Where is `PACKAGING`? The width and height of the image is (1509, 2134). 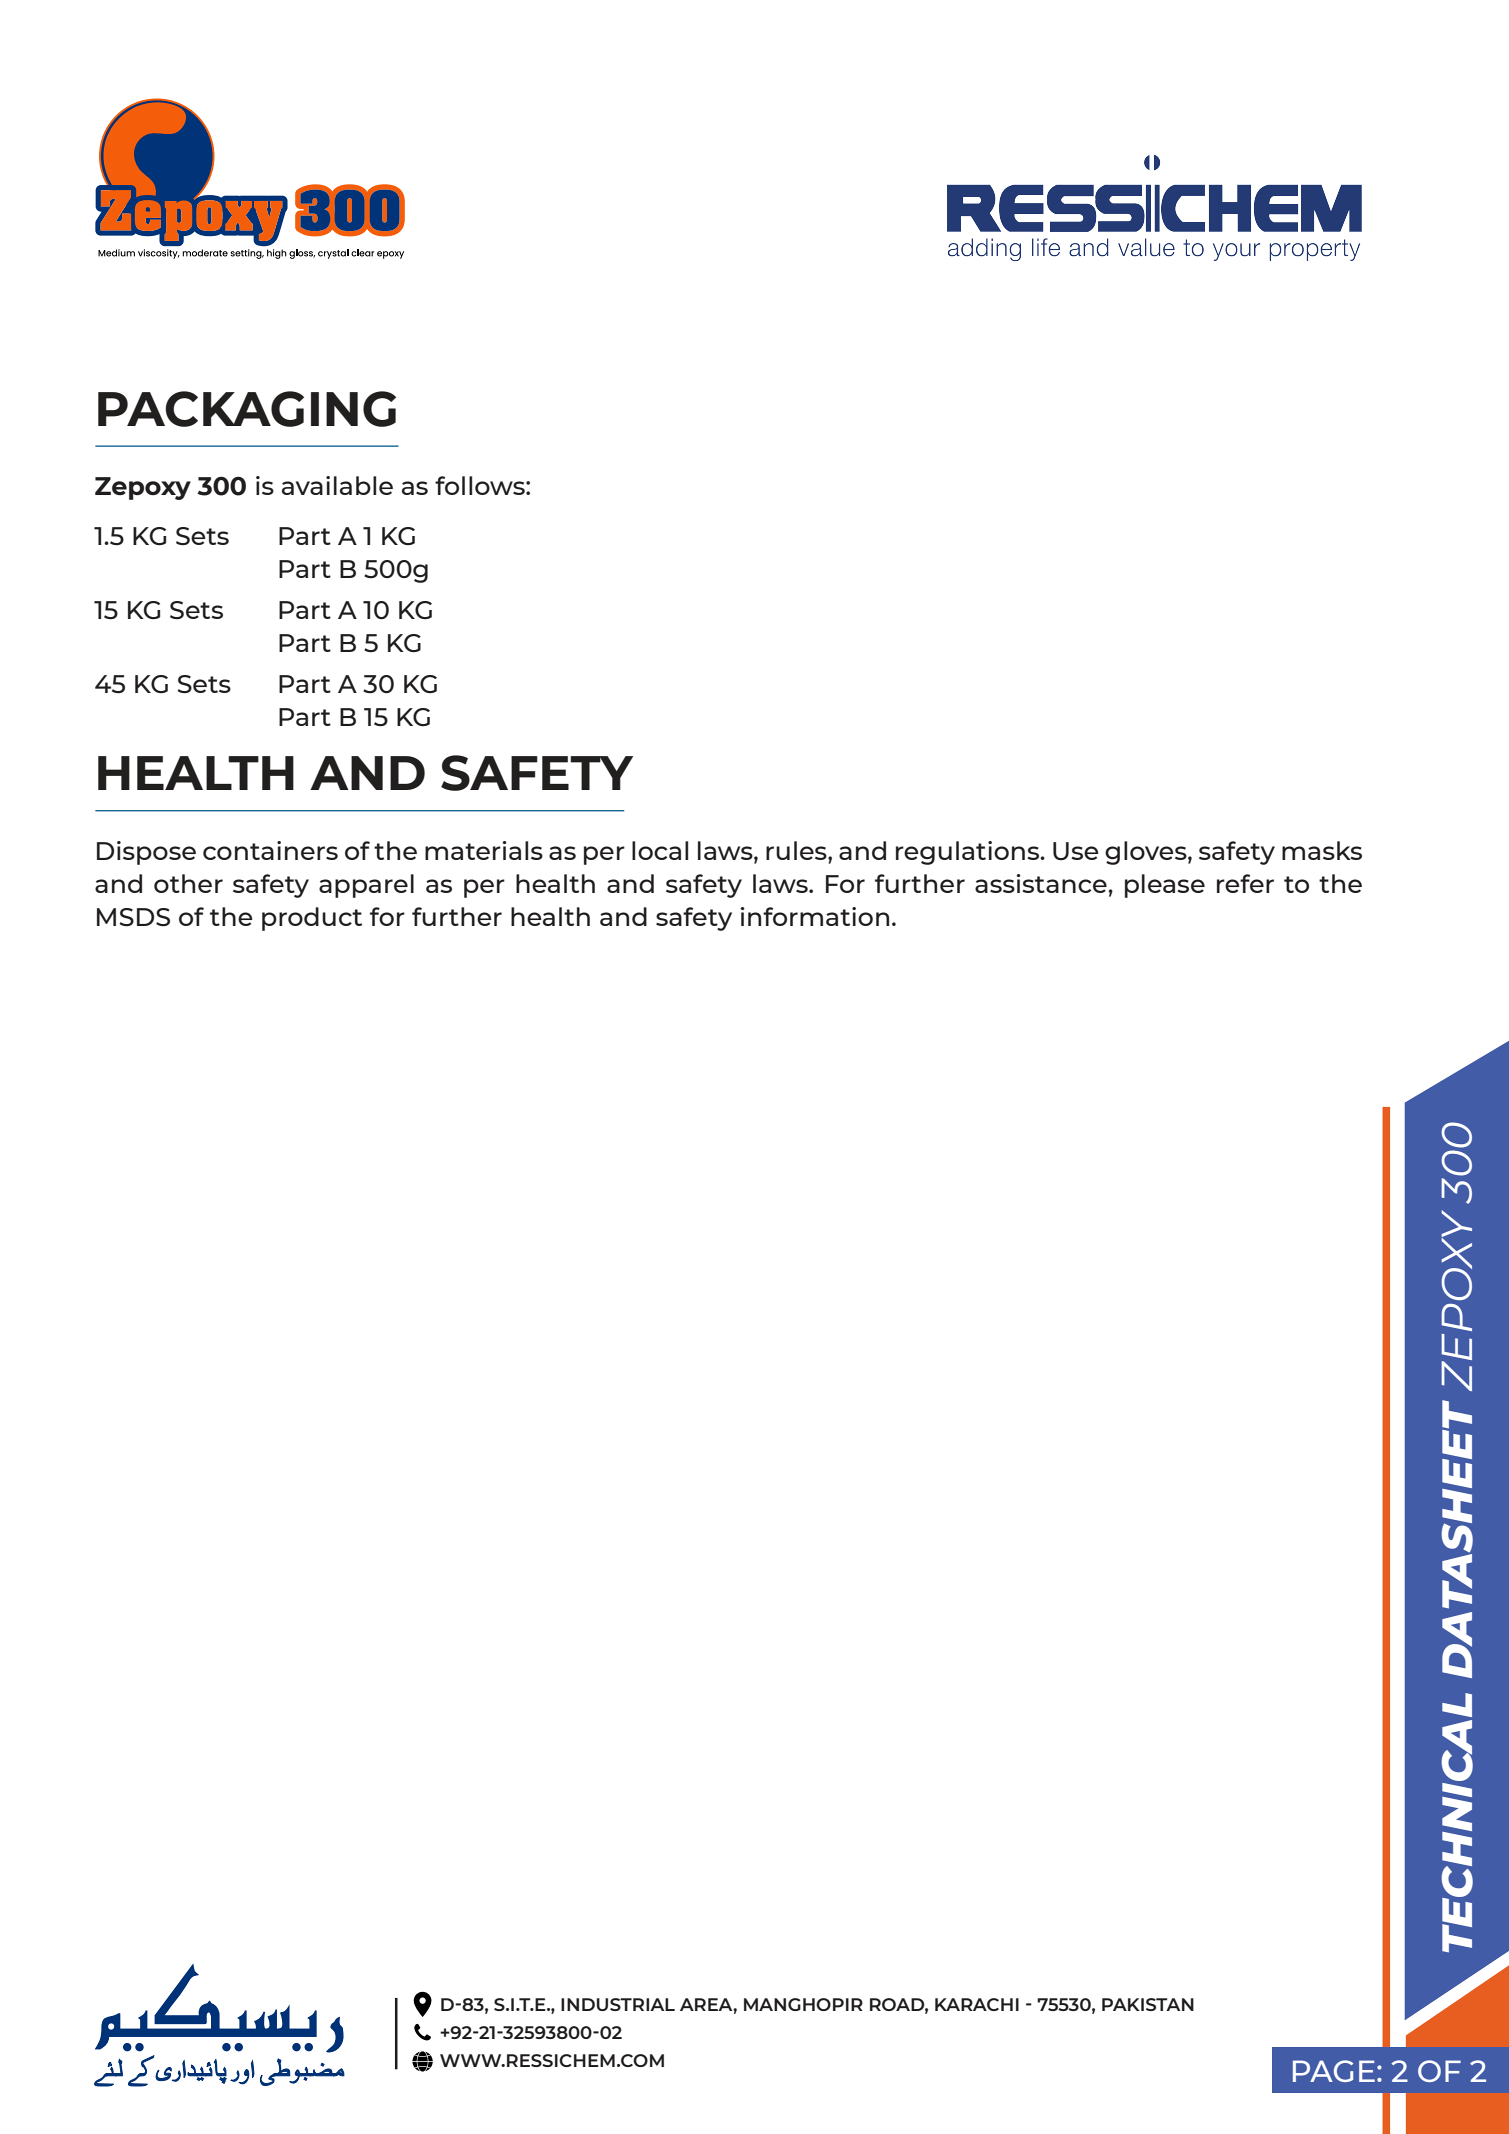
PACKAGING is located at coordinates (247, 409).
